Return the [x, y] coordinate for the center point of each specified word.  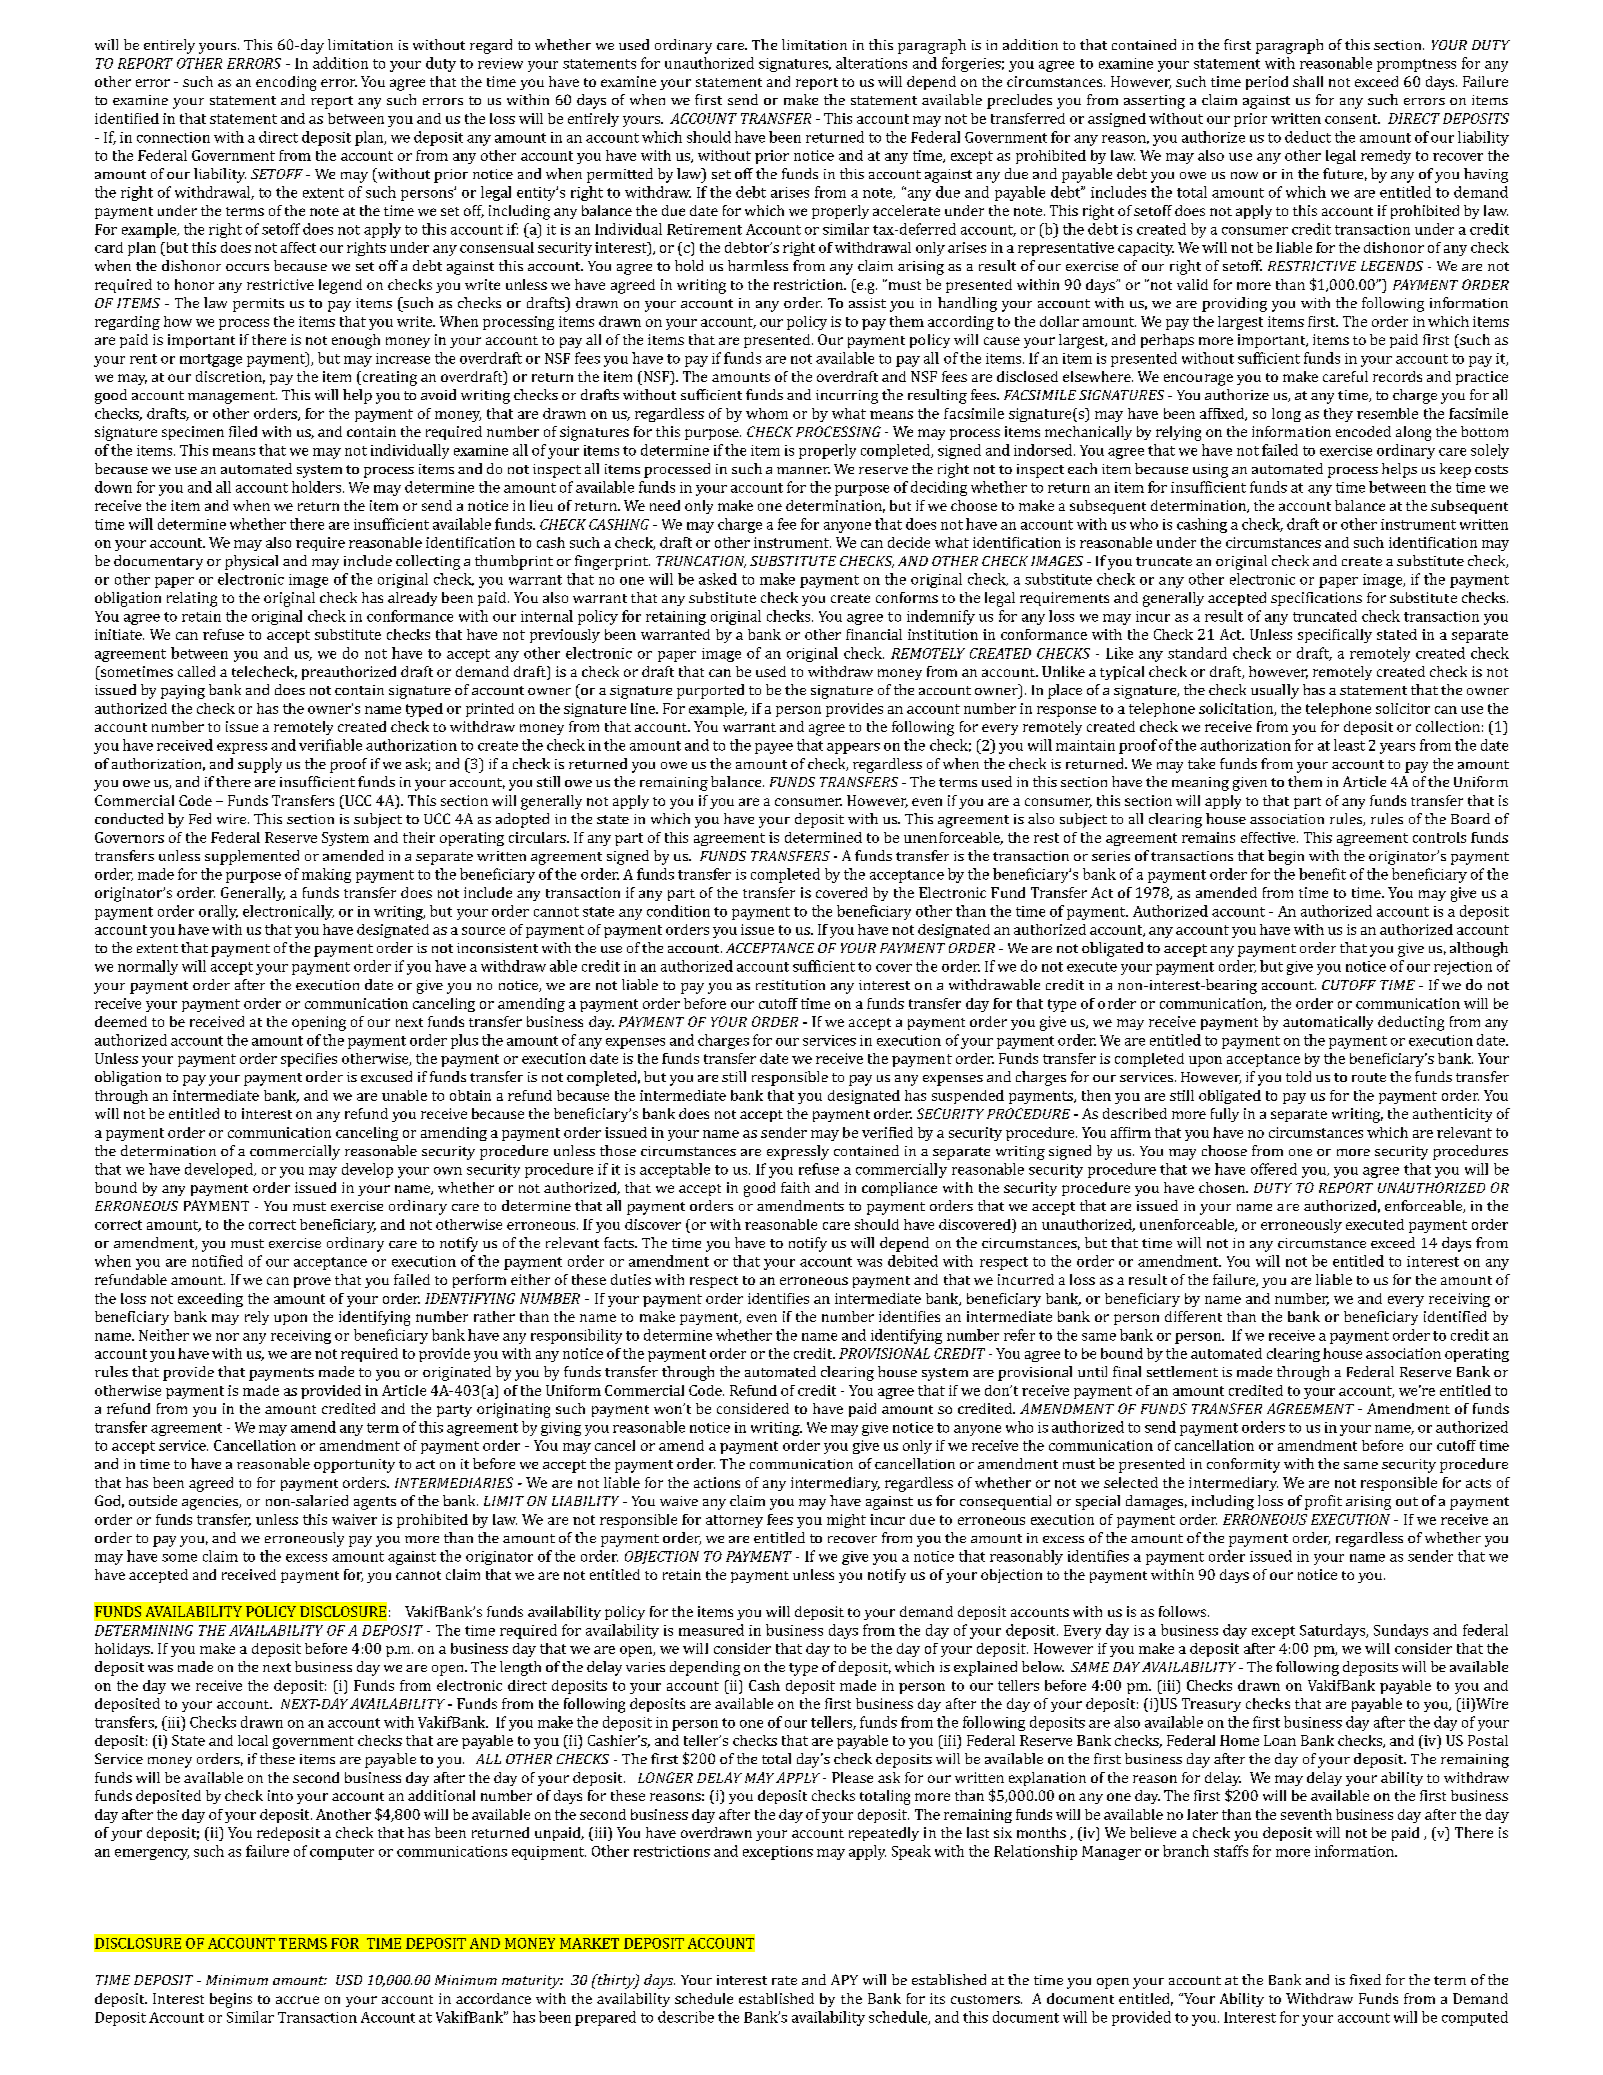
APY [844, 1979]
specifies [309, 1060]
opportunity [354, 1466]
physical [251, 562]
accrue [297, 2000]
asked [718, 579]
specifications [1316, 599]
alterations [871, 63]
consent [1352, 119]
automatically [1328, 1023]
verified [887, 1132]
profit [1323, 1502]
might [846, 1521]
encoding [286, 83]
